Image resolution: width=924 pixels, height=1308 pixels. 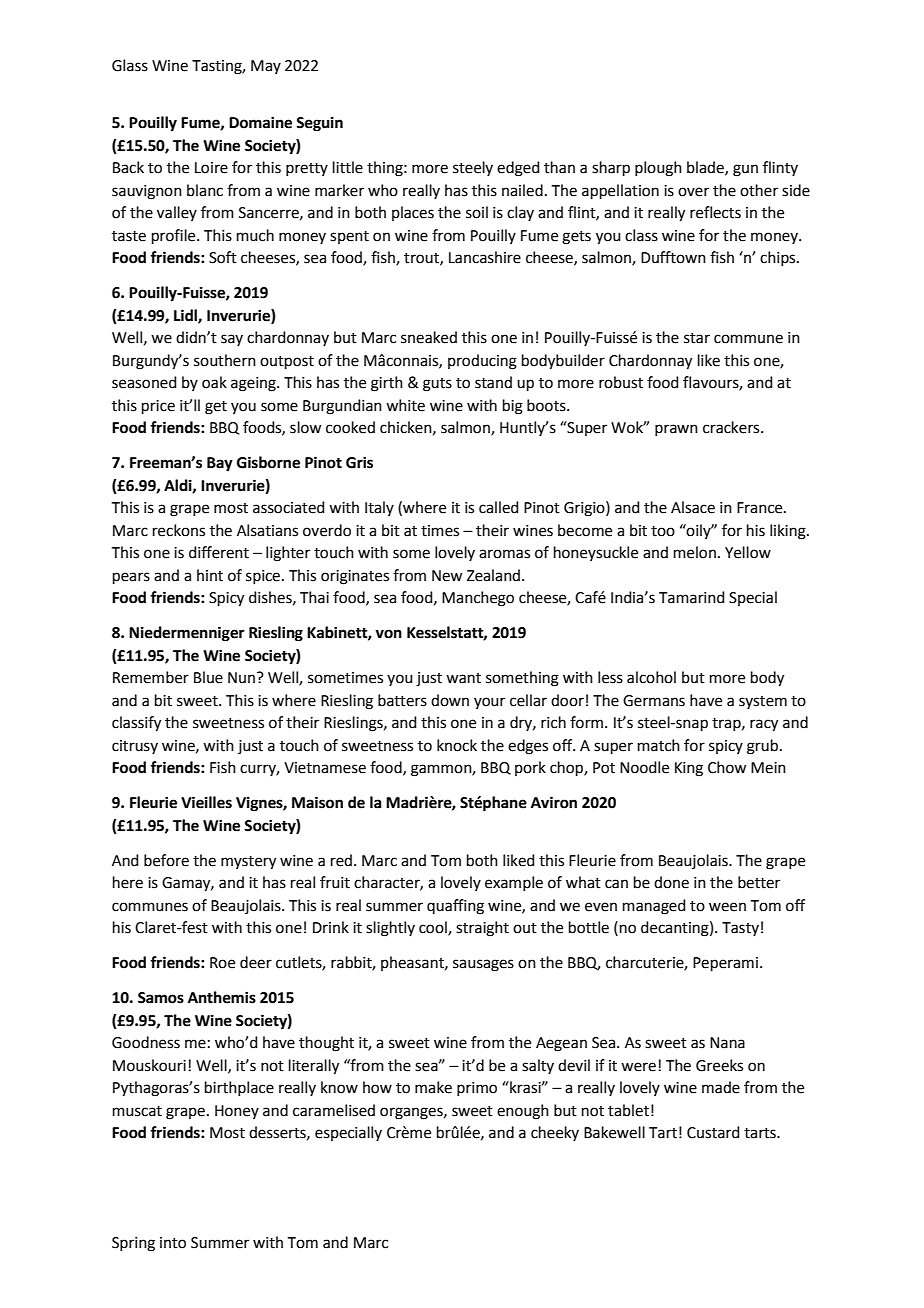 I want to click on want, so click(x=463, y=678).
